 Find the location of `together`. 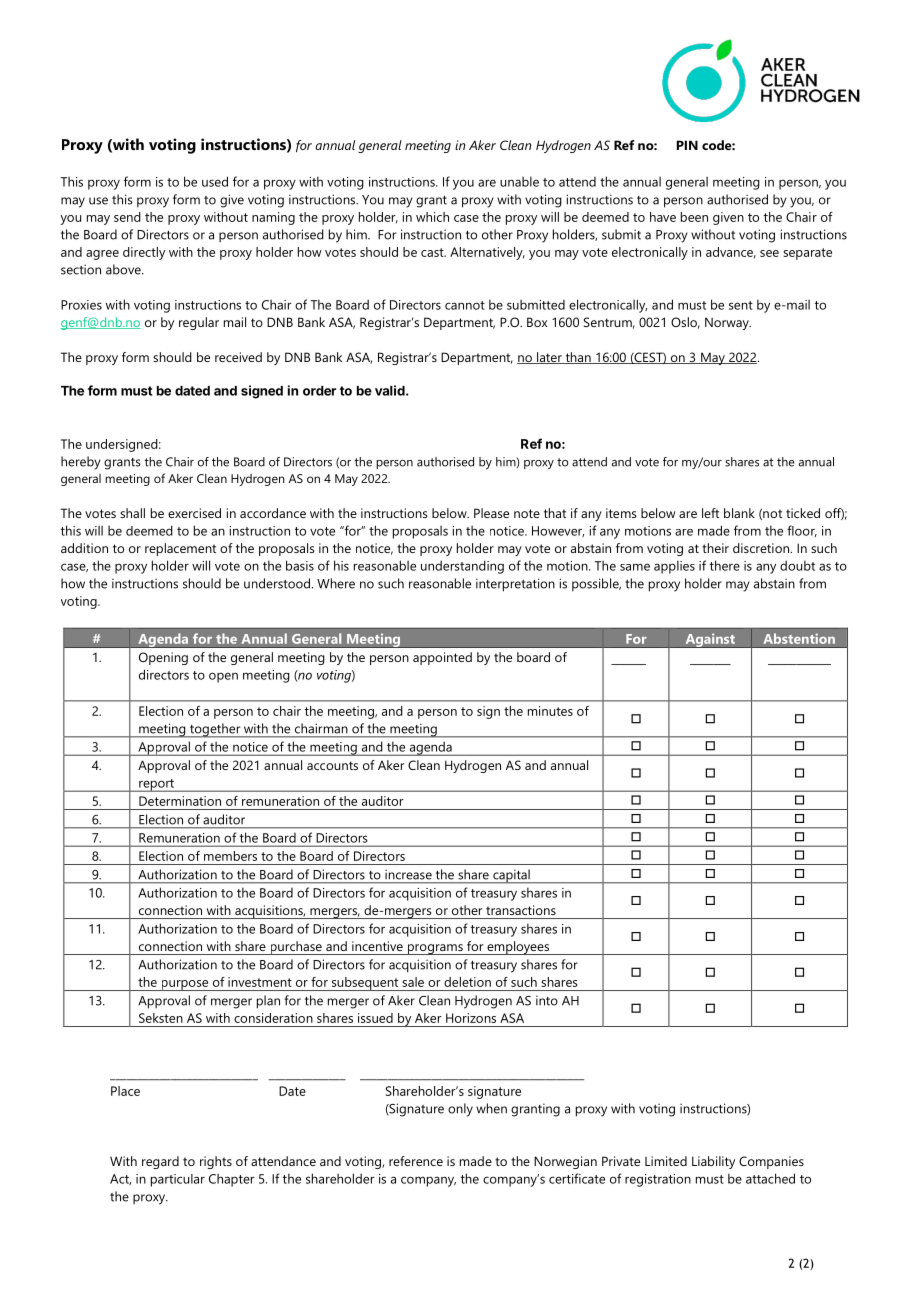

together is located at coordinates (215, 730).
